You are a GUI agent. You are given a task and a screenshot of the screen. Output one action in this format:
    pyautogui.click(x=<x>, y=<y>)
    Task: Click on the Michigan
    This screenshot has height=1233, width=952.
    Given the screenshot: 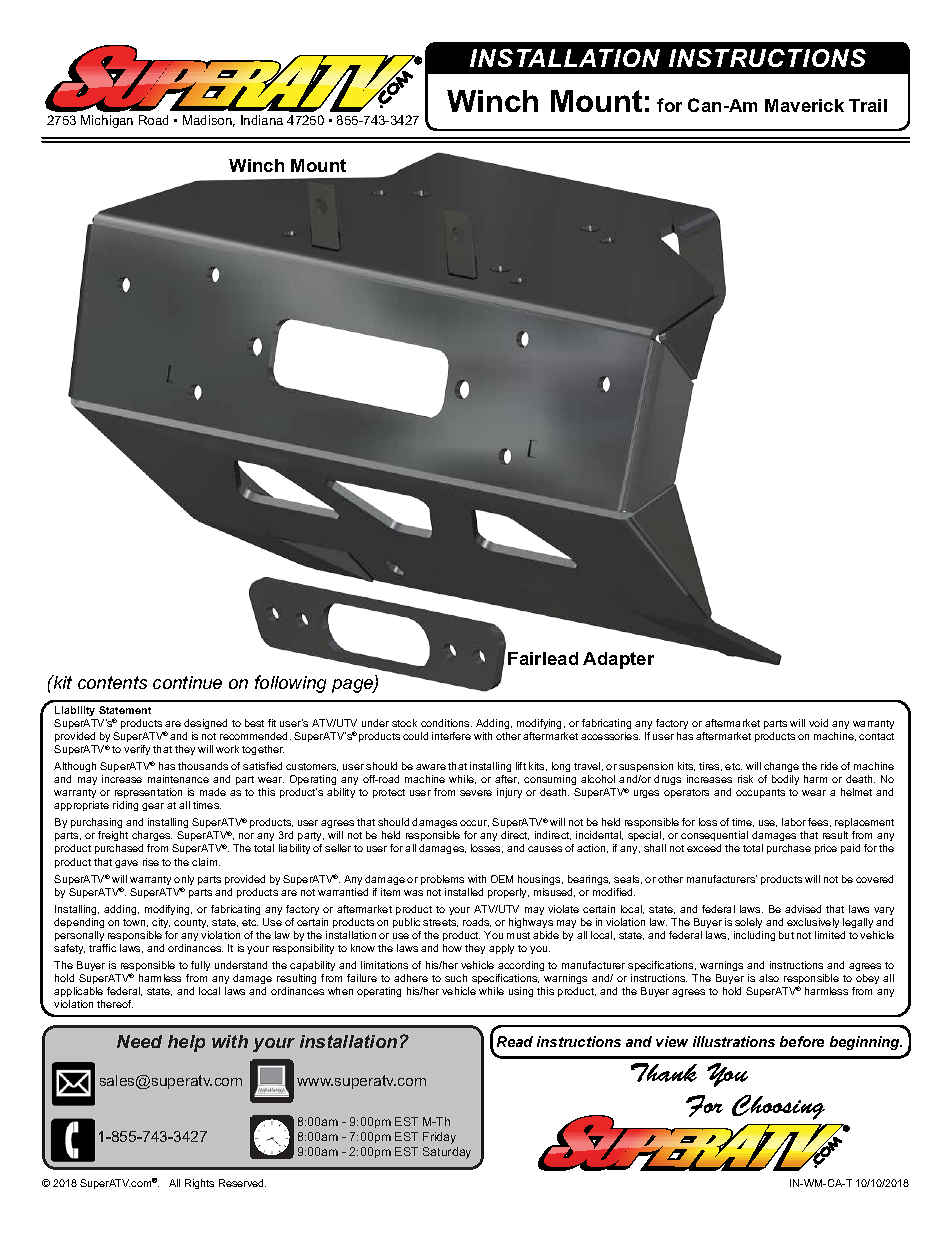 What is the action you would take?
    pyautogui.click(x=107, y=121)
